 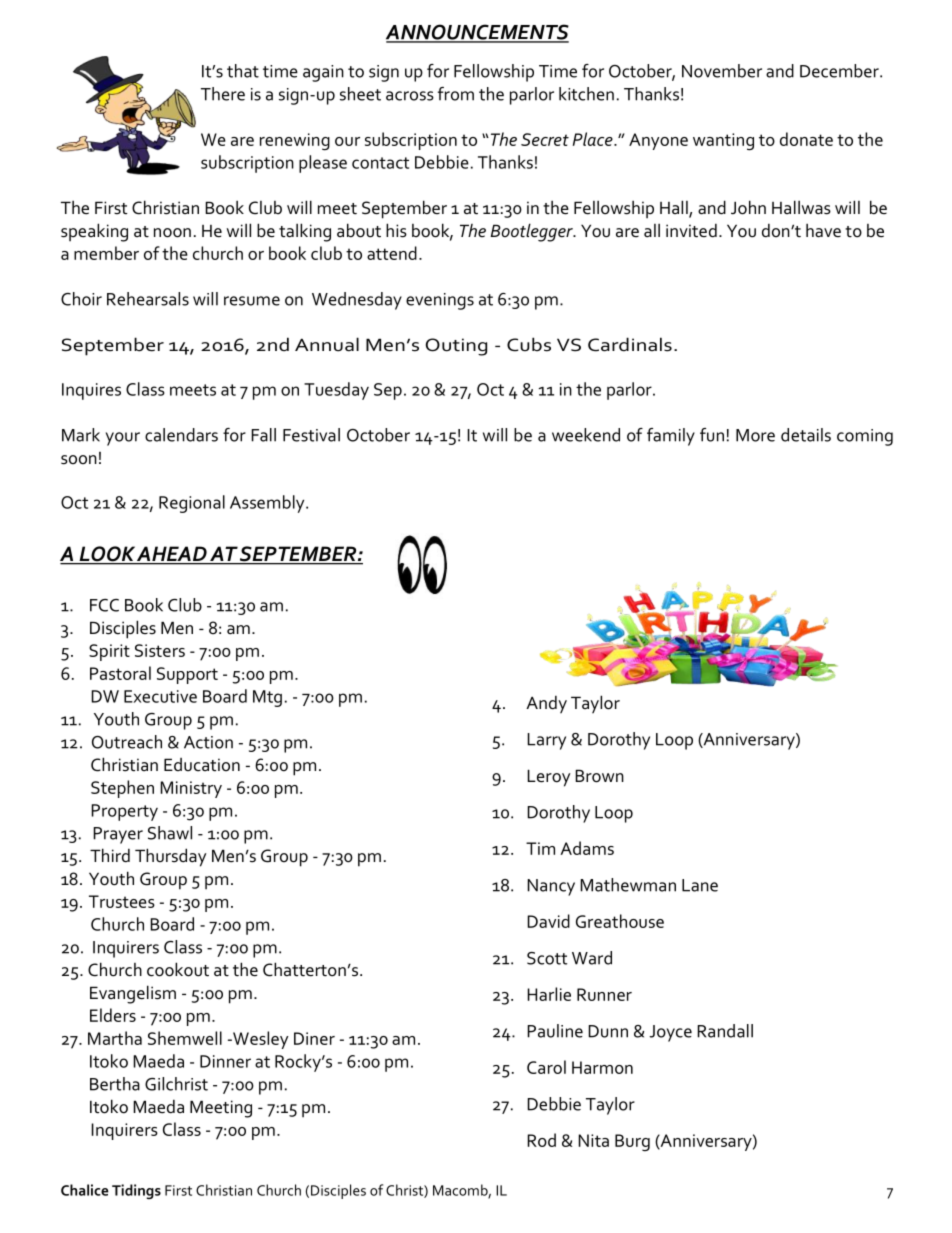 What do you see at coordinates (136, 1191) in the image?
I see `Tidings` at bounding box center [136, 1191].
